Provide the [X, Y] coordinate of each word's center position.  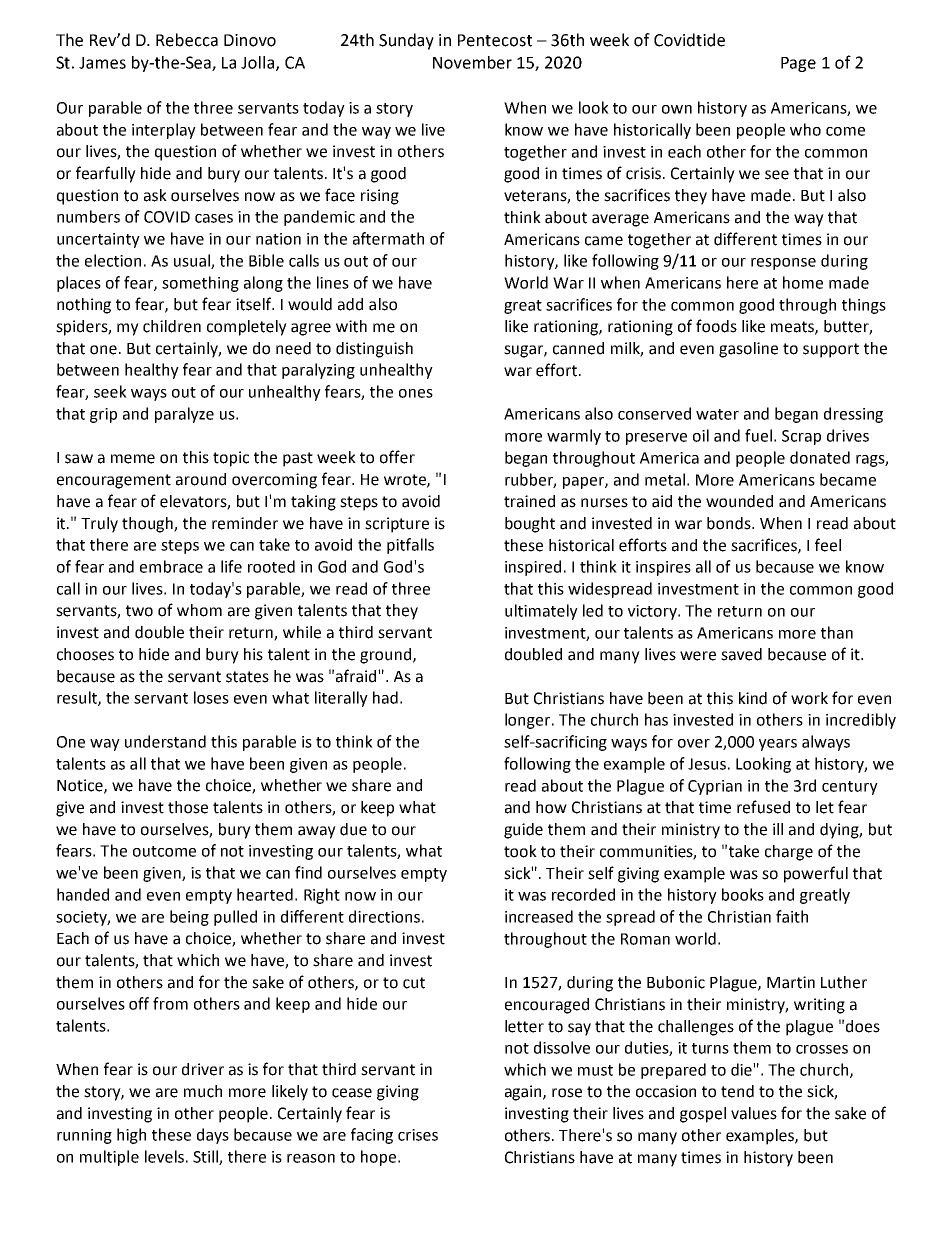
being [189, 918]
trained [529, 501]
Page [798, 64]
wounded [739, 501]
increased [539, 916]
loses [211, 697]
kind [753, 698]
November [472, 62]
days [213, 1136]
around [201, 479]
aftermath [388, 238]
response [783, 264]
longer [529, 721]
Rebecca [187, 40]
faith [792, 916]
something [200, 284]
